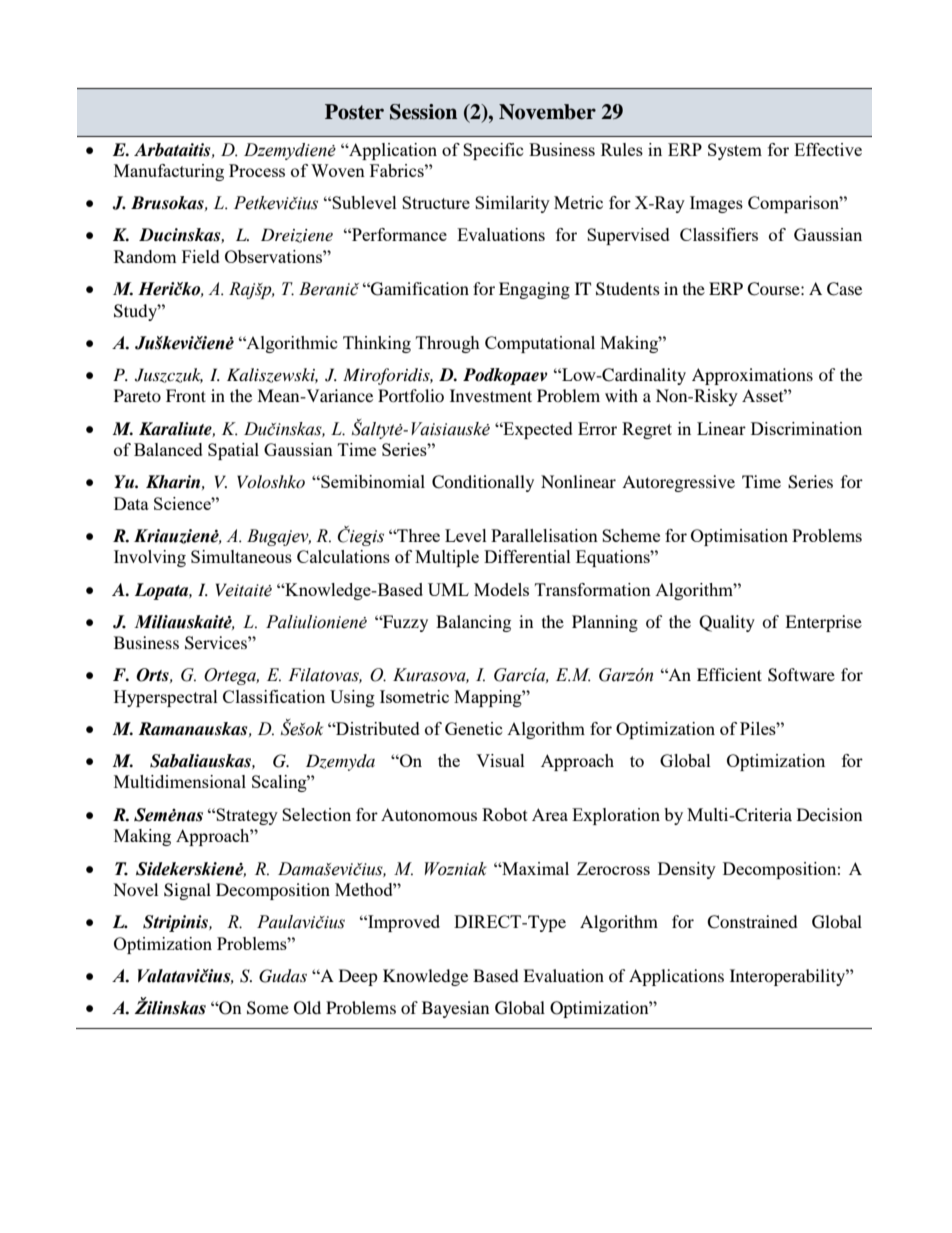  What do you see at coordinates (448, 344) in the document?
I see `Through` at bounding box center [448, 344].
